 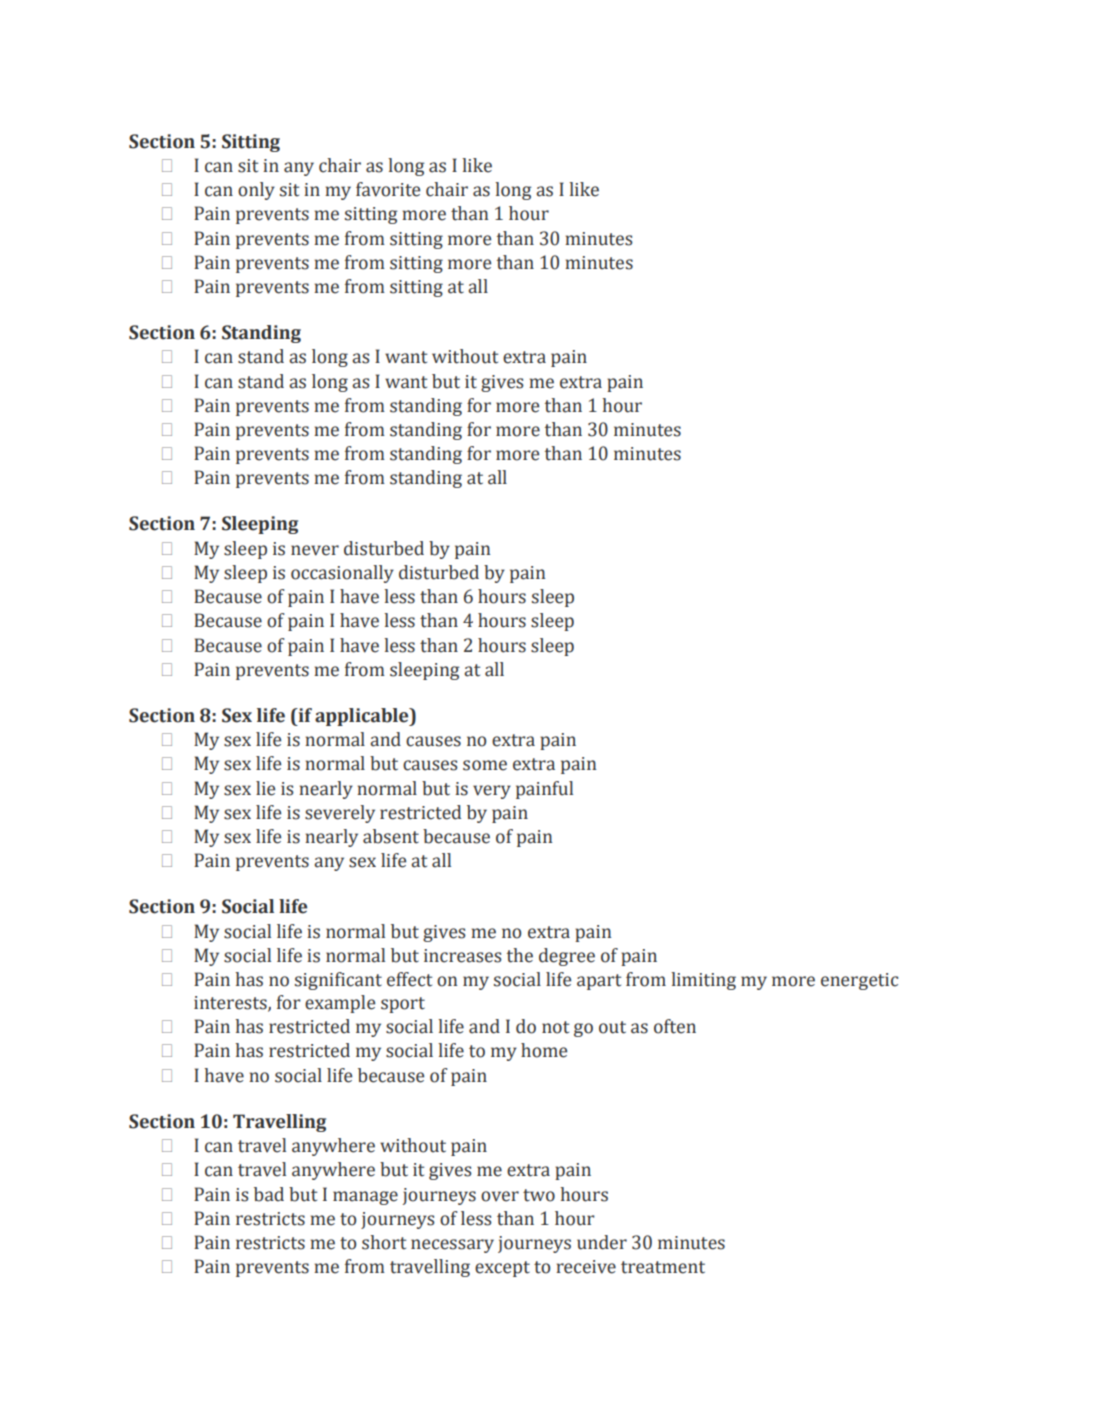 I want to click on the, so click(x=520, y=955).
